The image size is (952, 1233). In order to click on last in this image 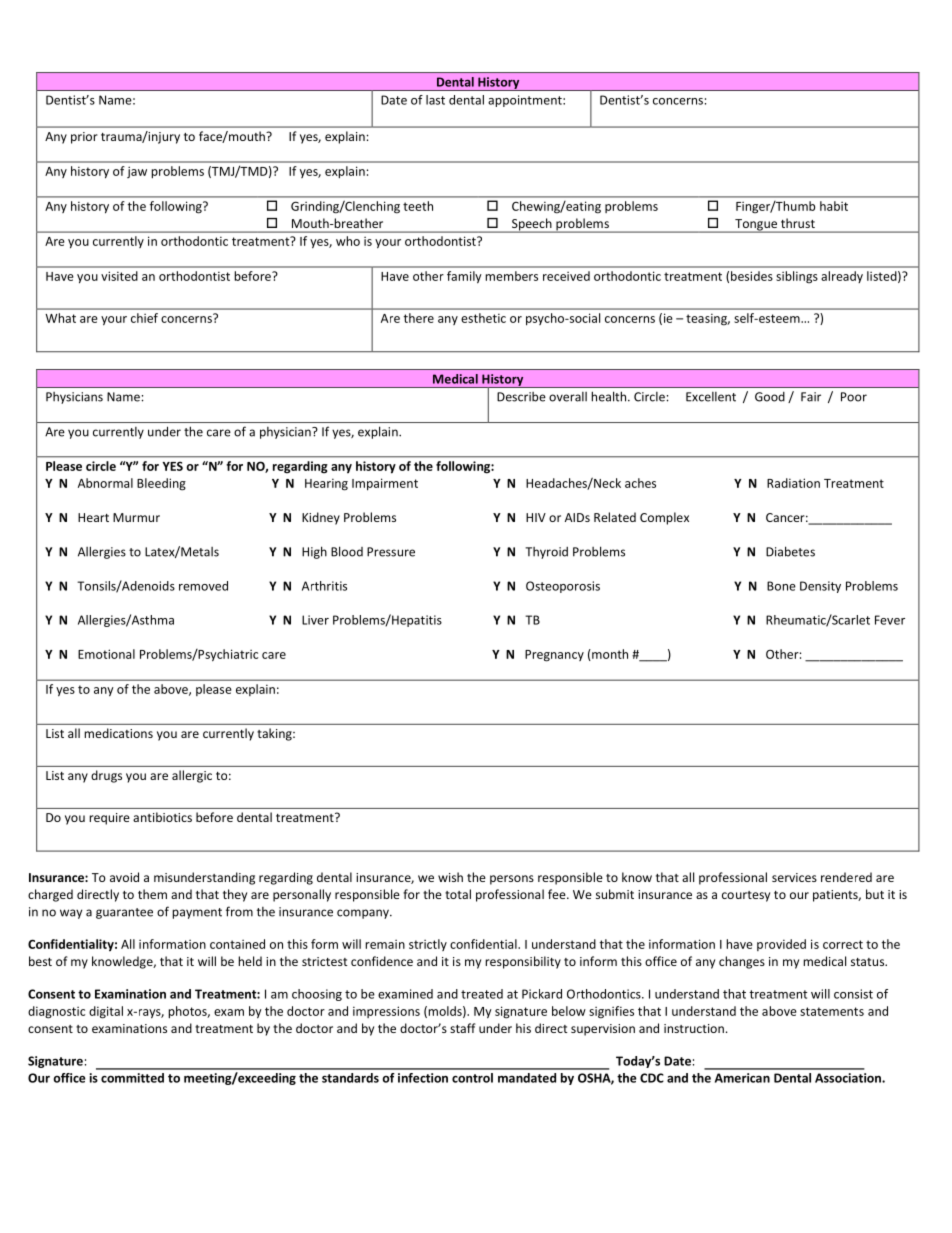, I will do `click(435, 100)`.
